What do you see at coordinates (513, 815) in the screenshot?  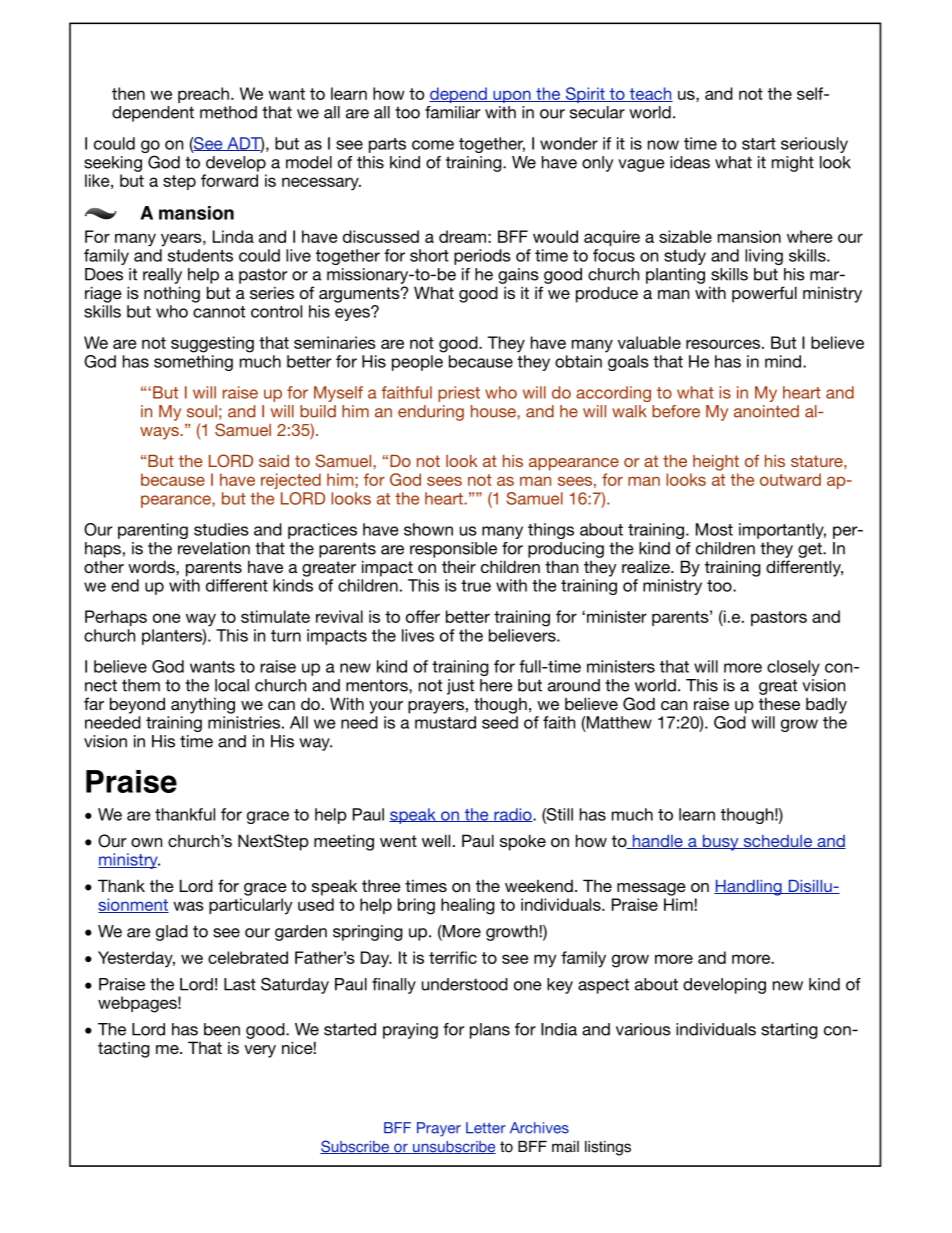 I see `radio` at bounding box center [513, 815].
